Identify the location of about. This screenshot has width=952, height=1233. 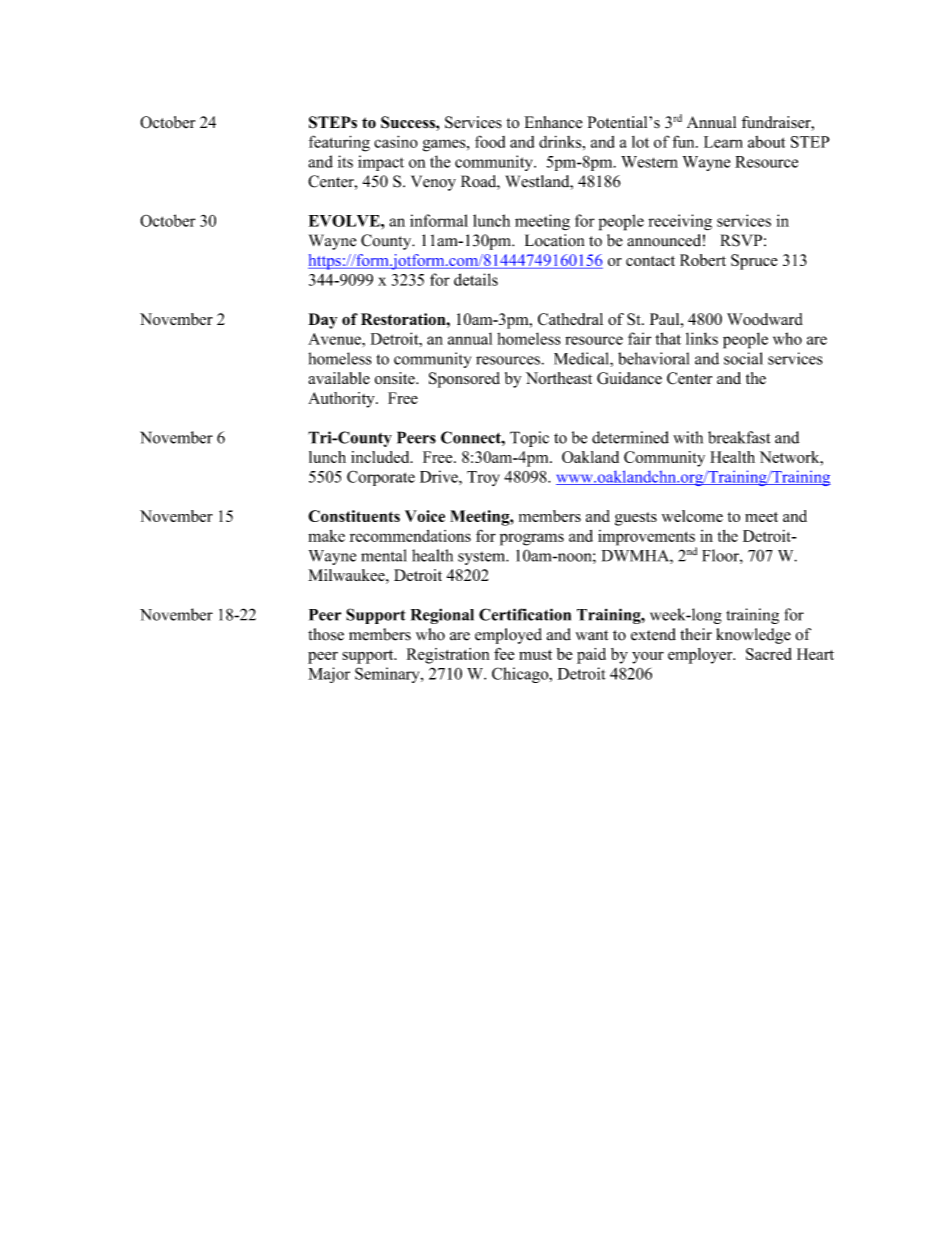
(766, 142).
